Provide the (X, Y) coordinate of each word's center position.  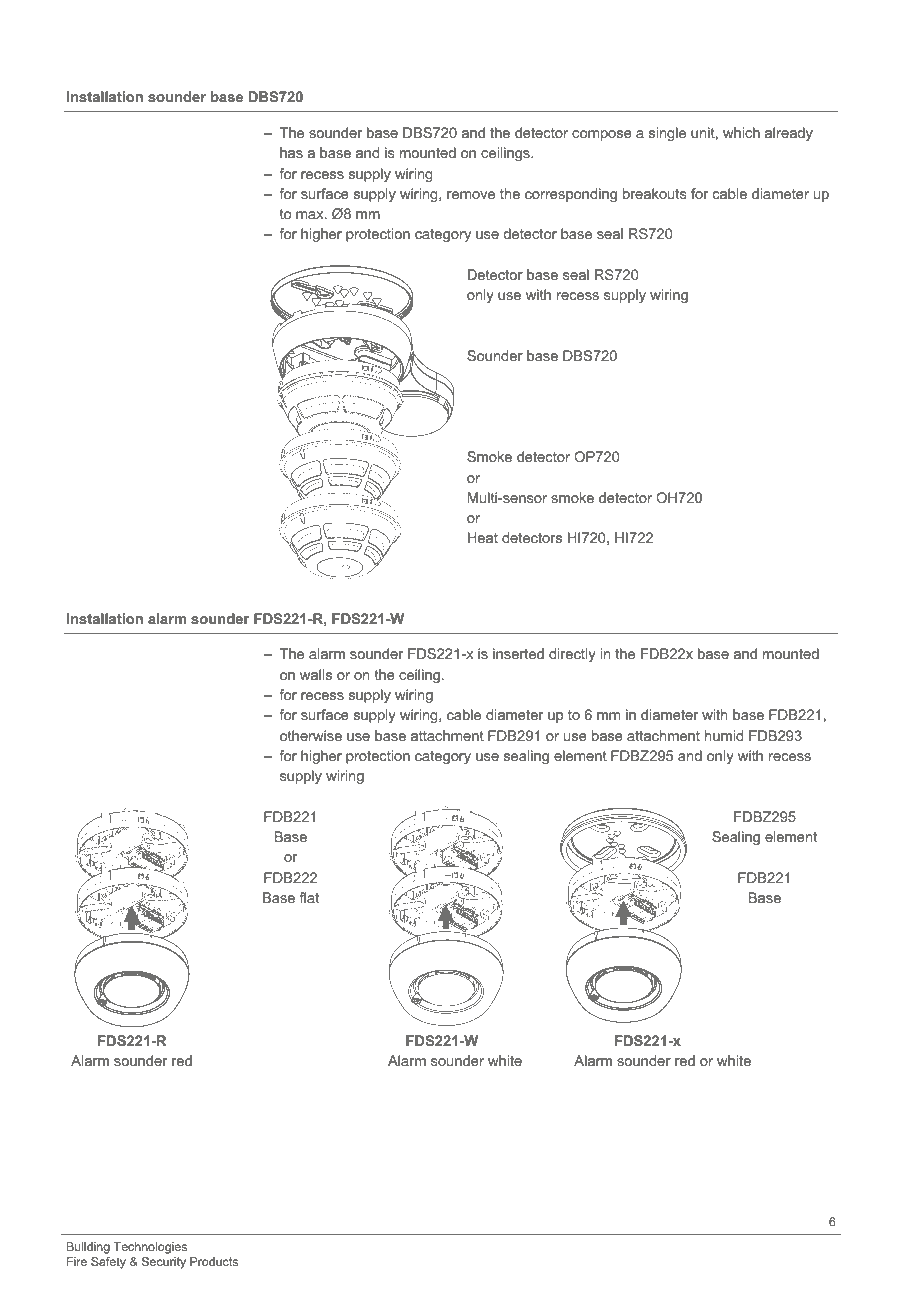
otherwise (311, 735)
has (291, 152)
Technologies (150, 1248)
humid (724, 735)
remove (471, 195)
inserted (518, 653)
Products (214, 1261)
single (667, 134)
